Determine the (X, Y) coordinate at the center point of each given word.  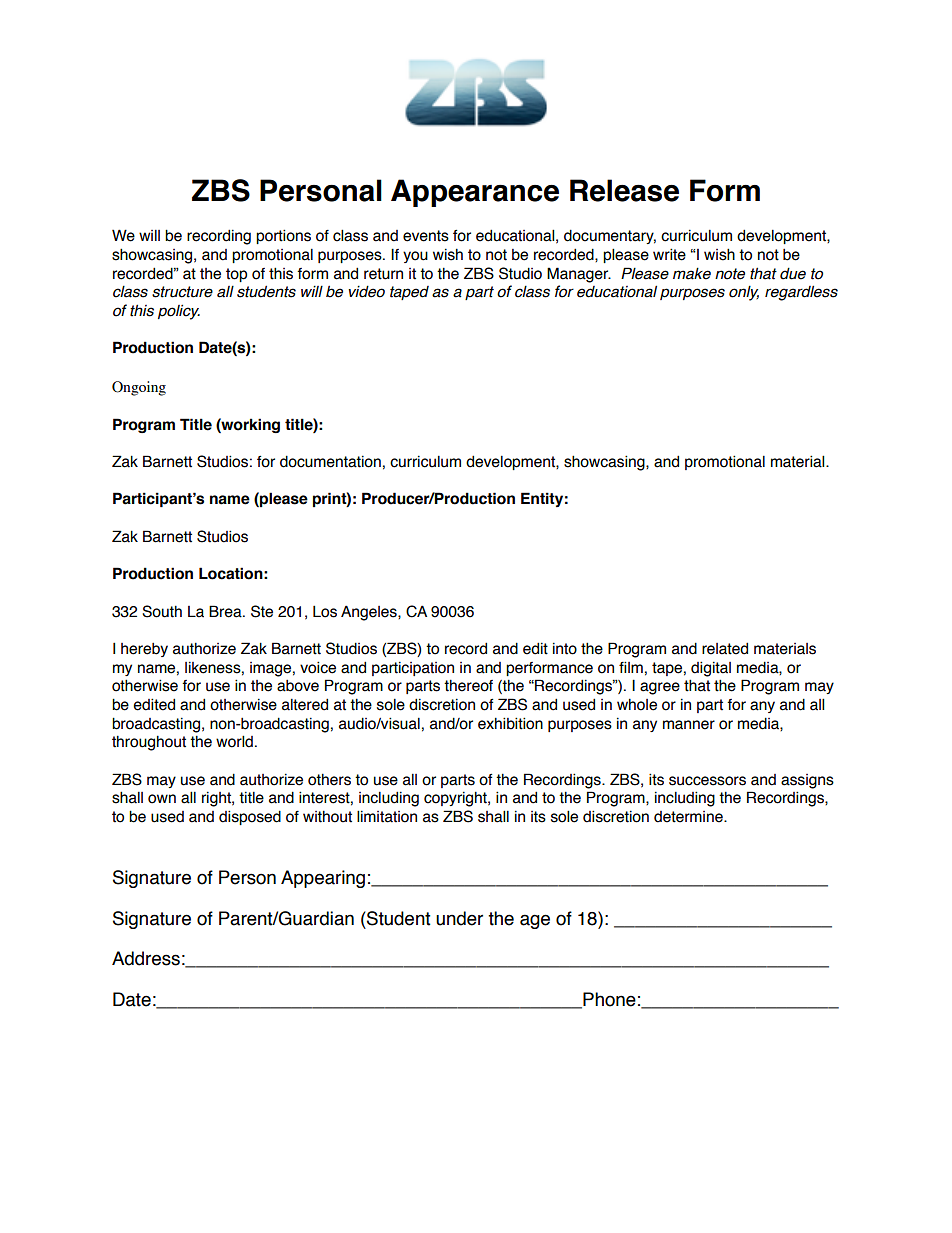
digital (711, 669)
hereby (144, 650)
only (744, 293)
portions (283, 236)
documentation (330, 461)
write (669, 254)
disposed (250, 817)
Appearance (475, 193)
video (366, 291)
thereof (468, 685)
